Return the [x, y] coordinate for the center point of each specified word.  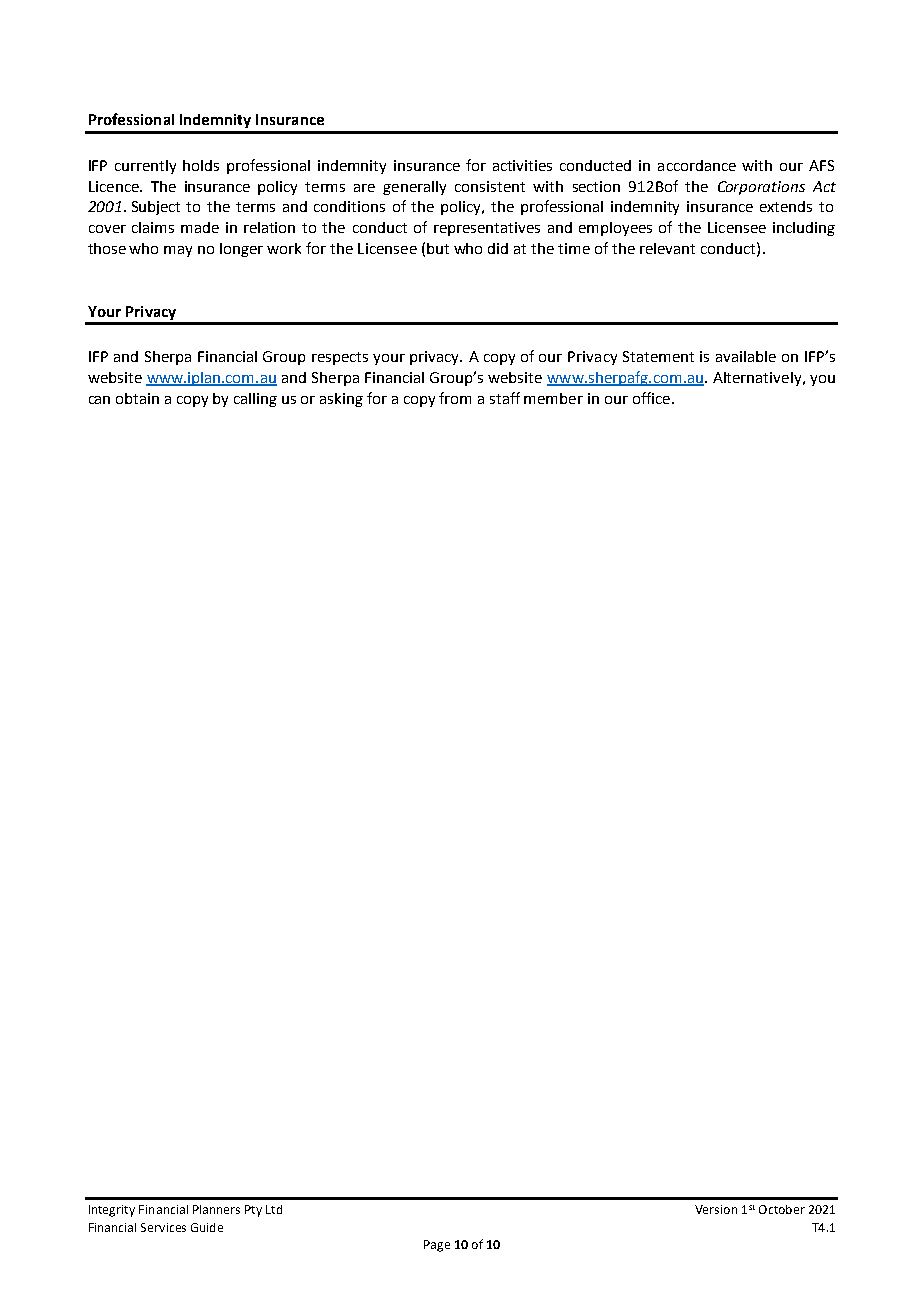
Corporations [761, 188]
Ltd [274, 1209]
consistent [490, 186]
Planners [216, 1209]
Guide [207, 1227]
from [455, 398]
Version [716, 1209]
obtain [137, 398]
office [653, 398]
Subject [156, 208]
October [782, 1209]
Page [437, 1246]
